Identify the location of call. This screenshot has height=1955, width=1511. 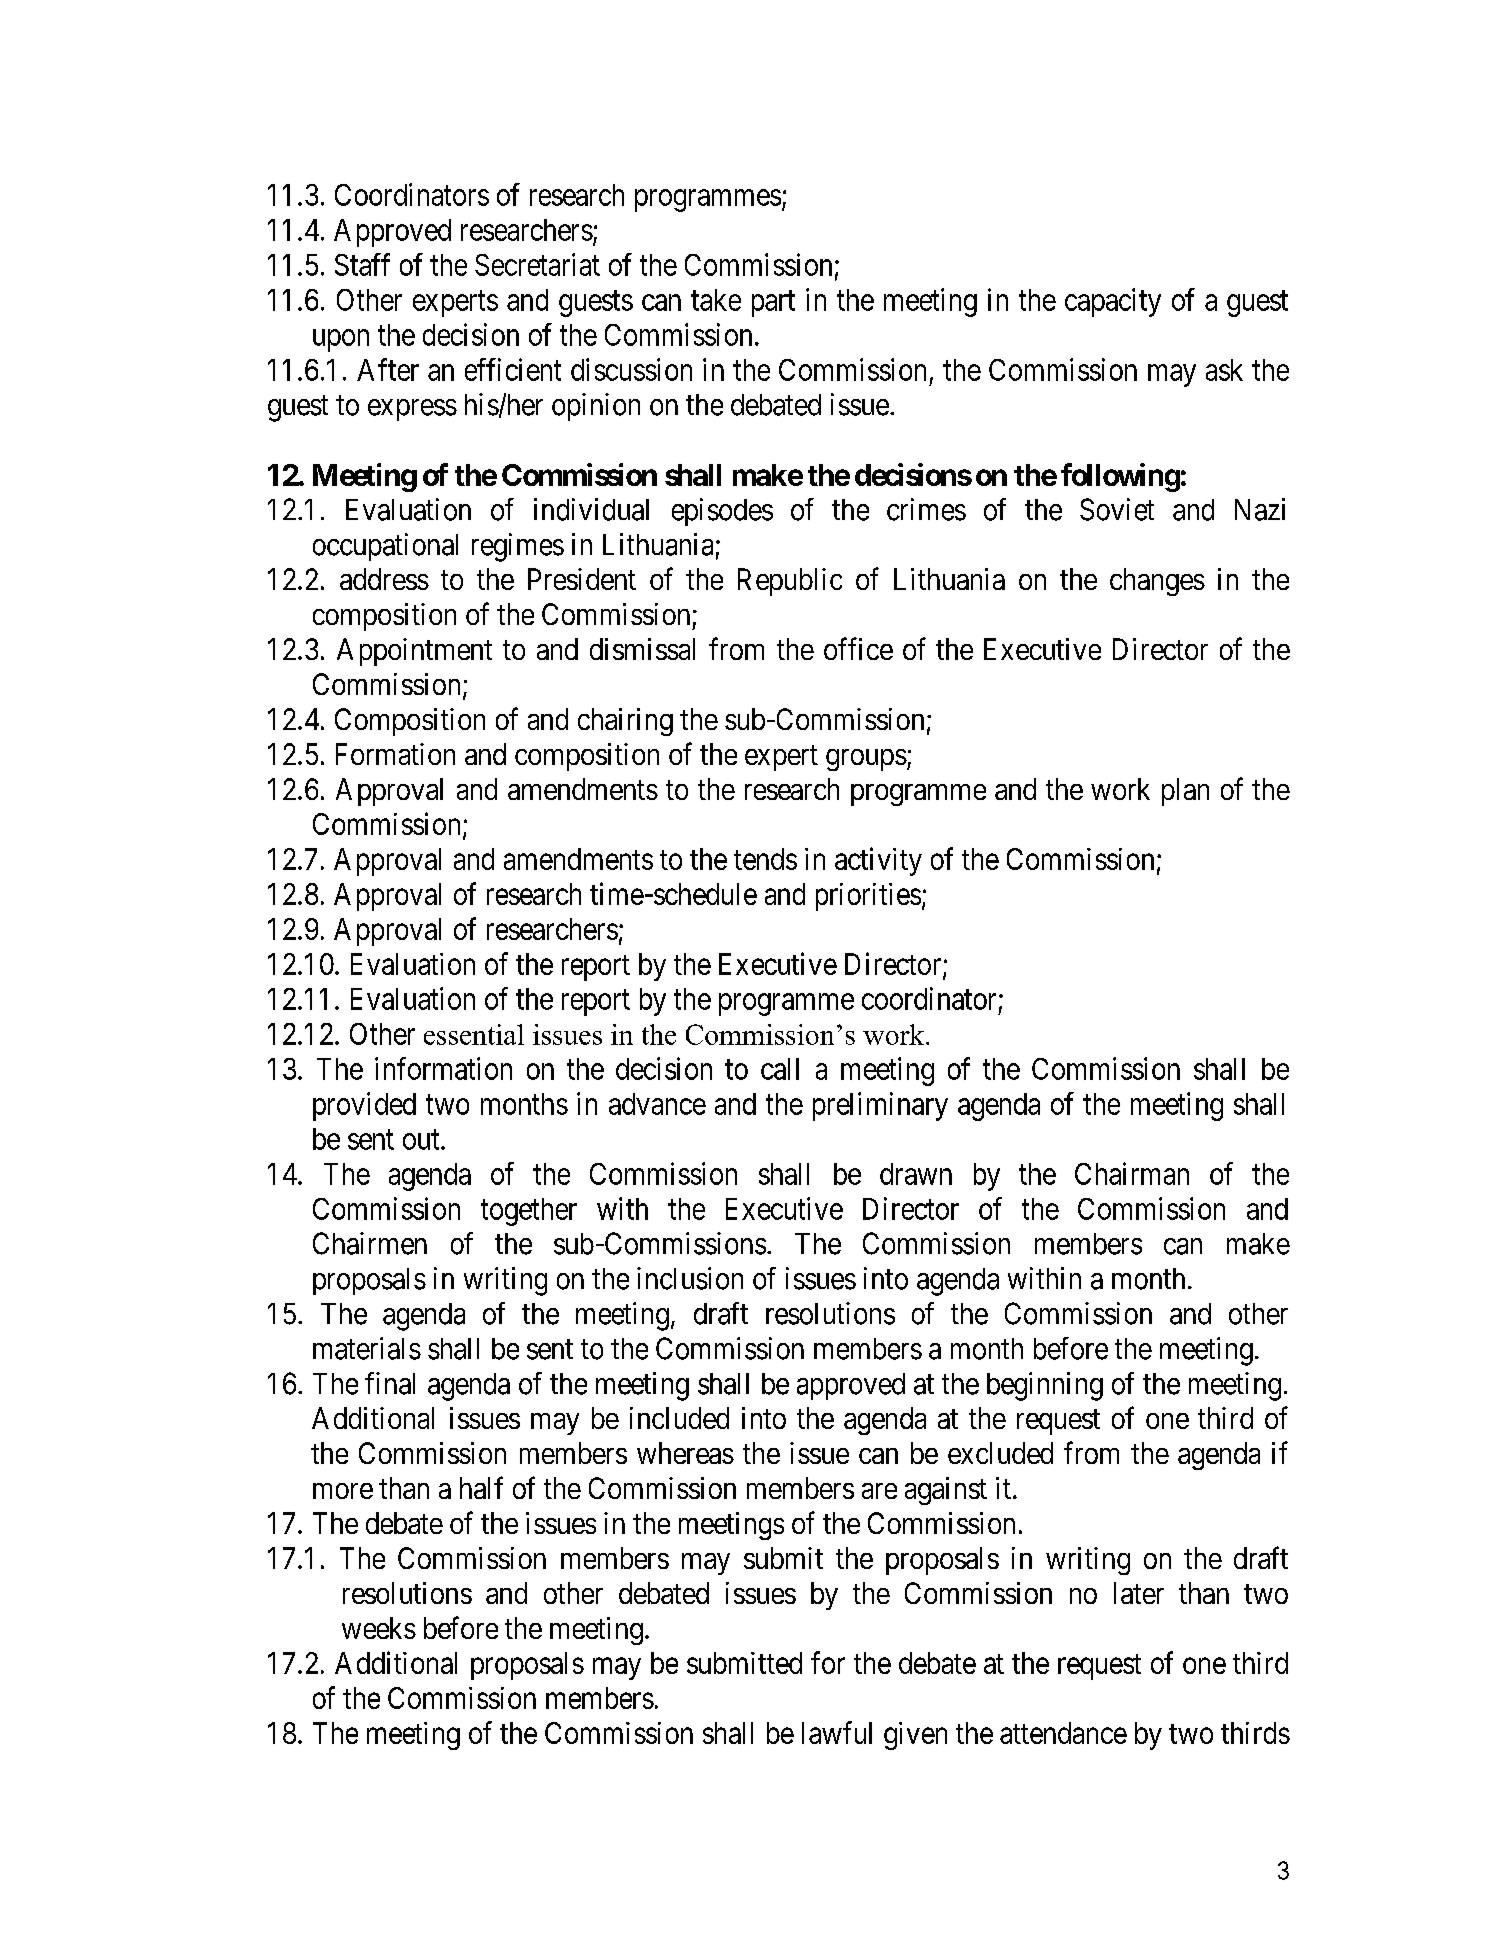
(780, 1069).
